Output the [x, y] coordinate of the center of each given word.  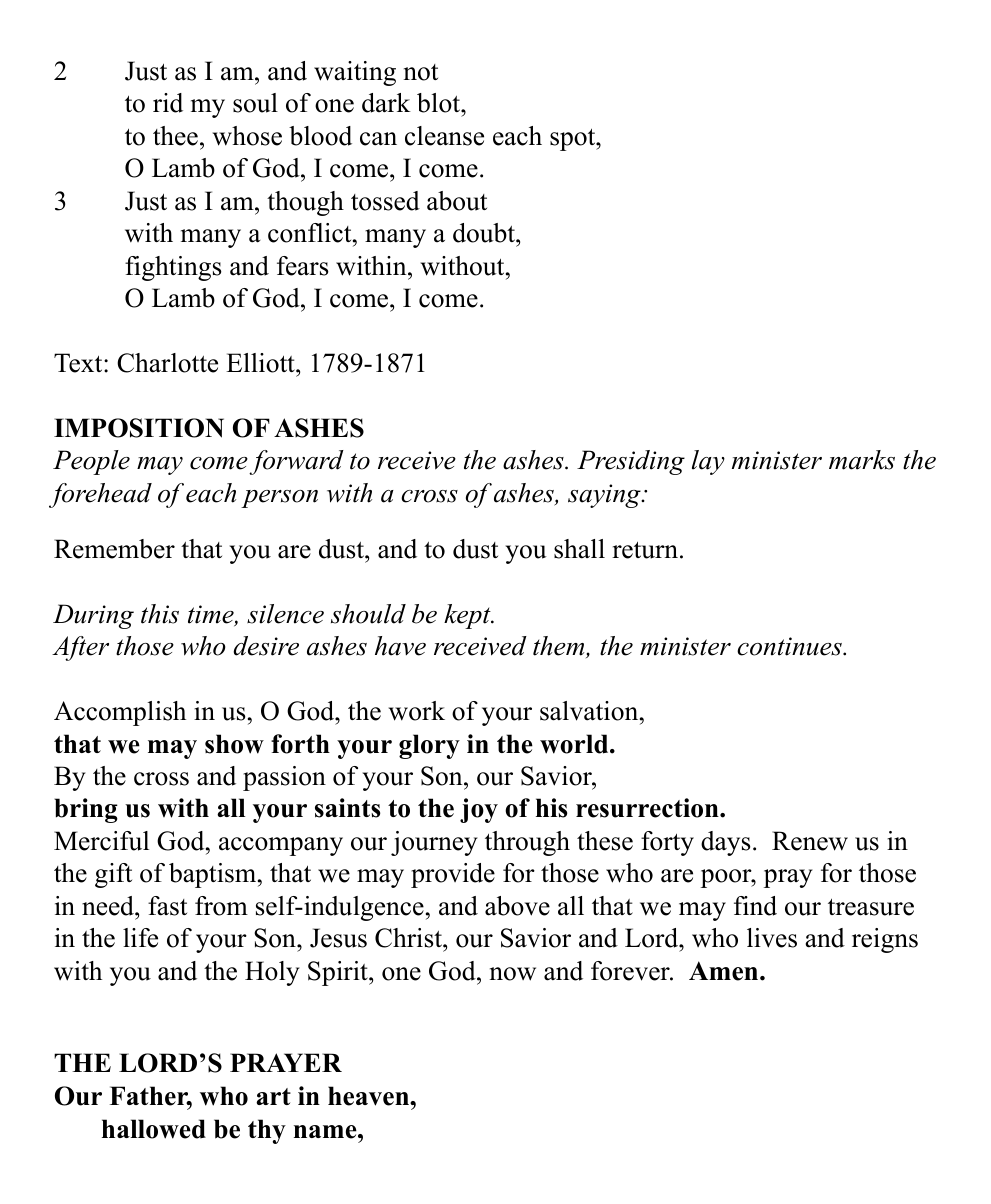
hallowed [154, 1129]
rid [168, 103]
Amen [725, 971]
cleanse [444, 136]
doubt [485, 233]
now [513, 974]
